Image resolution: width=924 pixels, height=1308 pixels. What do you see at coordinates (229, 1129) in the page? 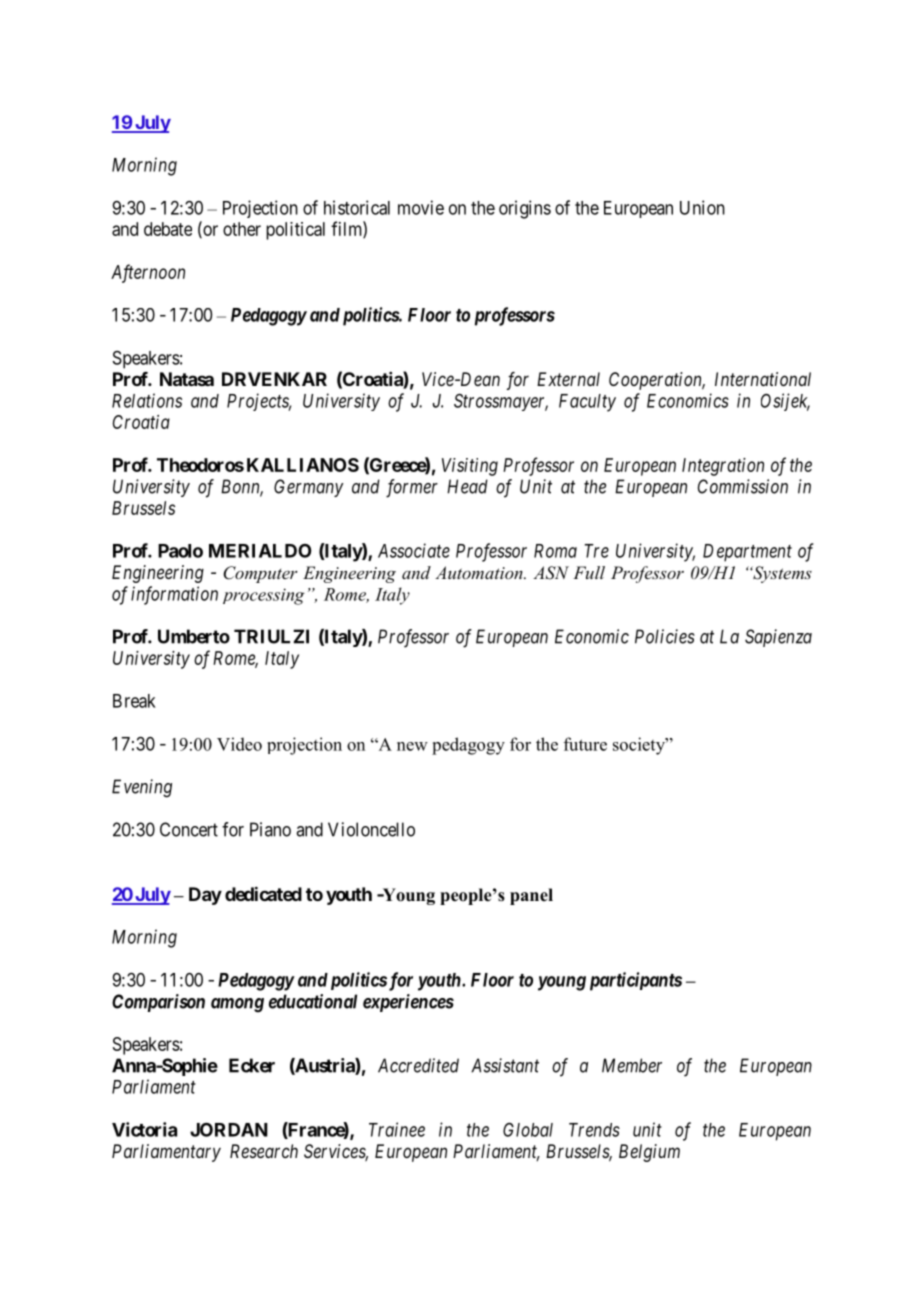
I see `JORDAN` at bounding box center [229, 1129].
